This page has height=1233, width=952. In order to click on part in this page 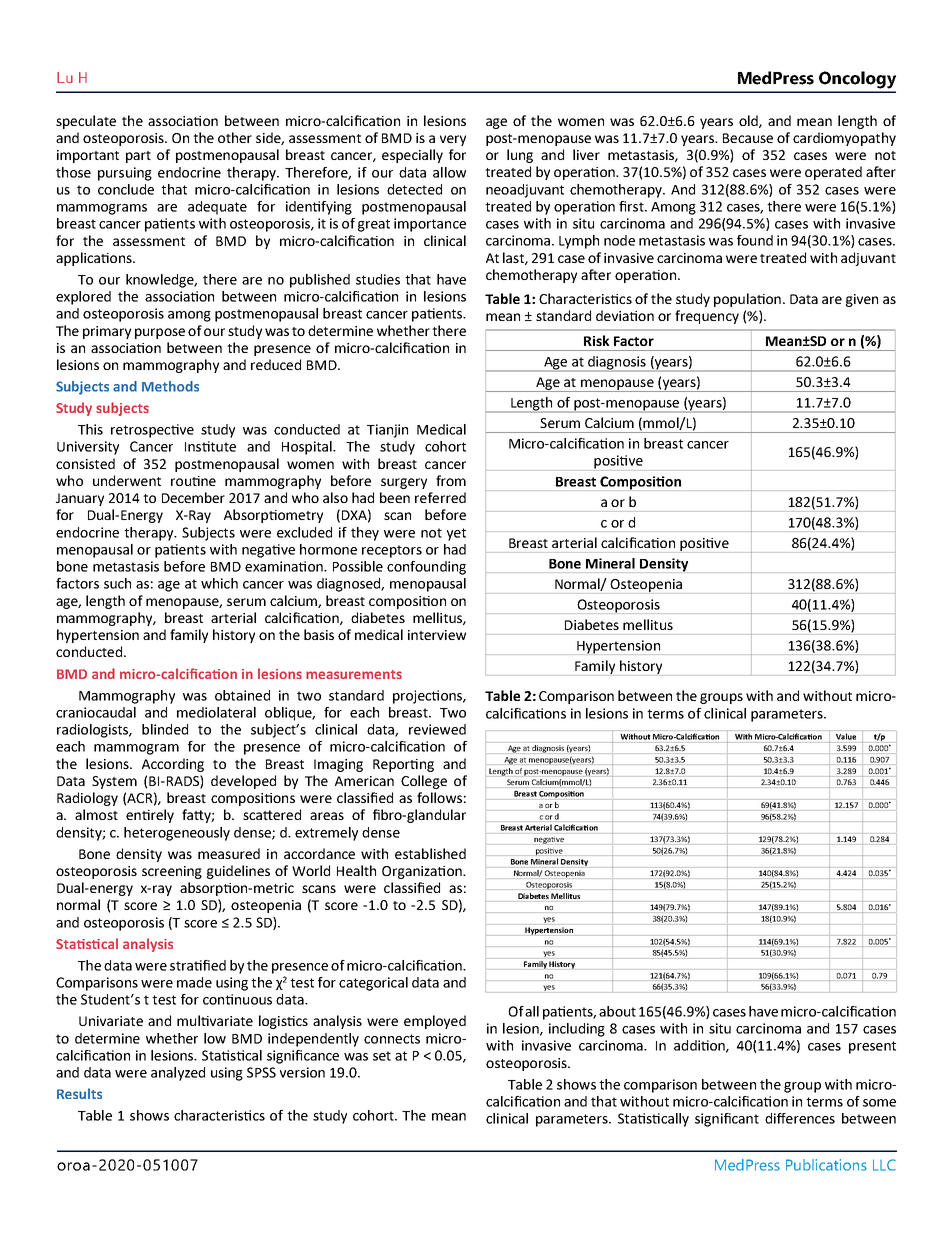, I will do `click(138, 157)`.
